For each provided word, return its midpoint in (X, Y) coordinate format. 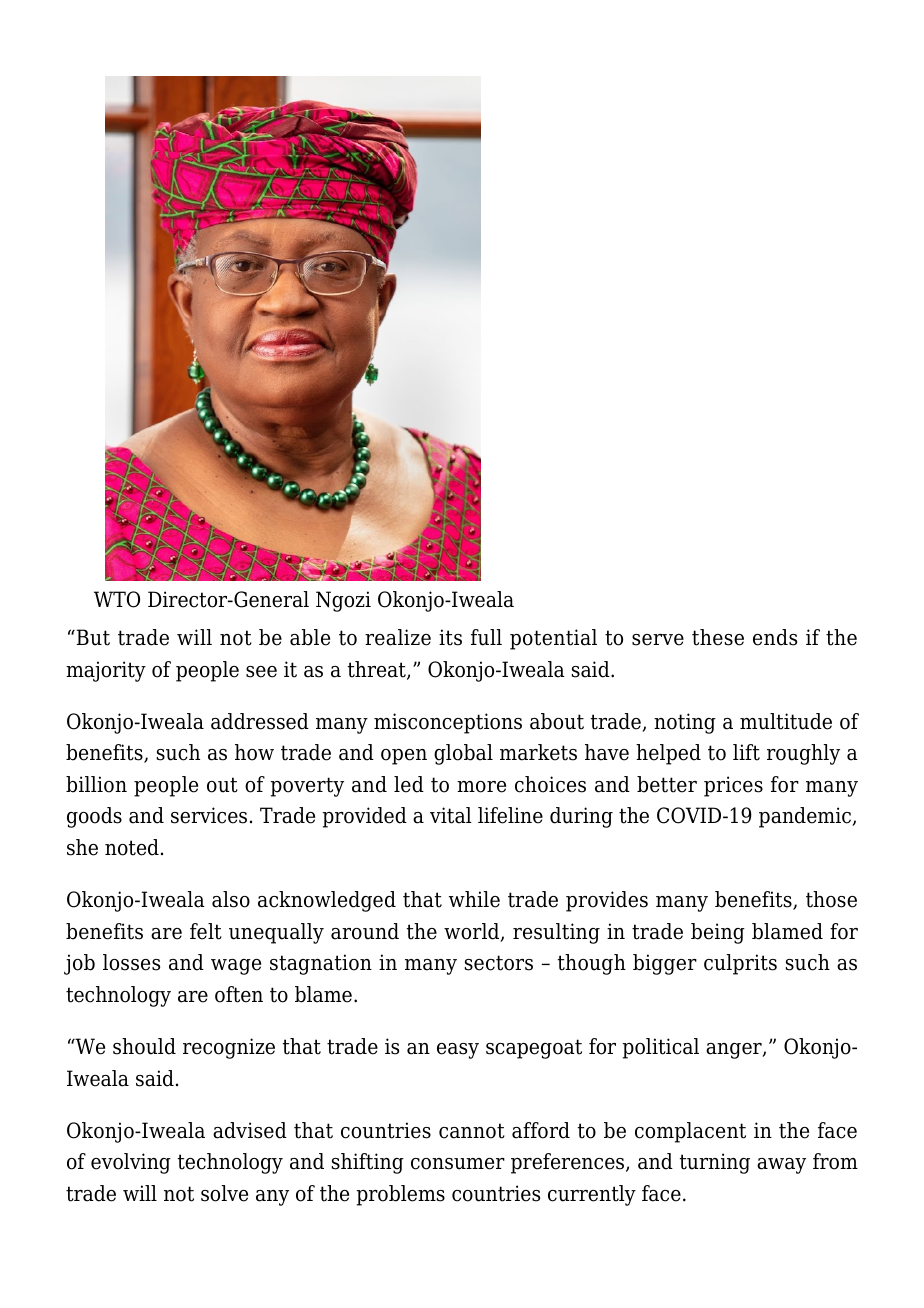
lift (746, 752)
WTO (117, 599)
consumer (458, 1164)
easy (458, 1051)
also (231, 899)
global (463, 754)
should (144, 1046)
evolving (131, 1163)
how (254, 752)
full (486, 637)
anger (735, 1051)
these (718, 637)
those (831, 899)
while (474, 899)
